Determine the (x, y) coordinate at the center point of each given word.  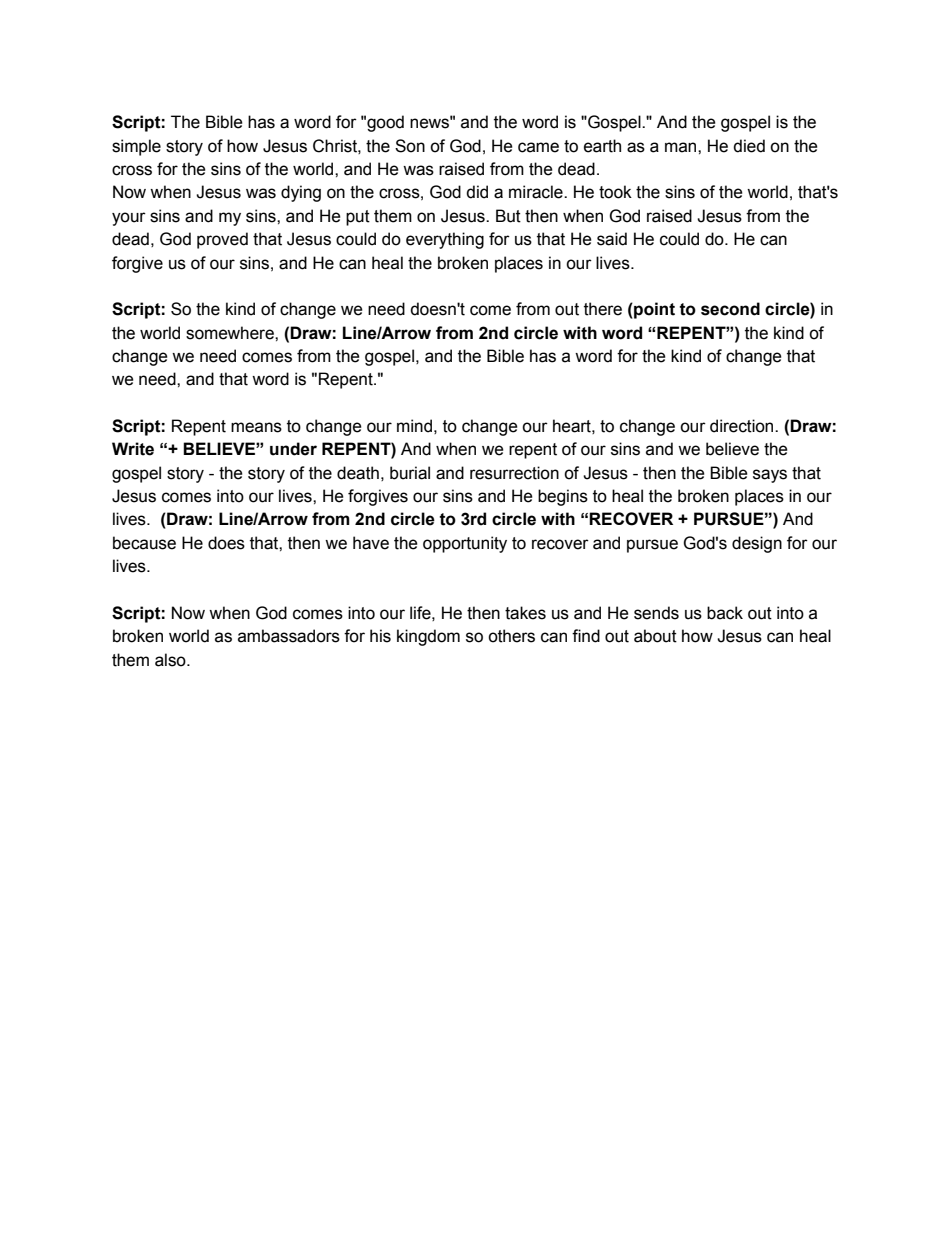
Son (410, 146)
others (511, 636)
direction (743, 426)
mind (414, 426)
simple (136, 147)
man (682, 147)
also (171, 660)
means (256, 427)
